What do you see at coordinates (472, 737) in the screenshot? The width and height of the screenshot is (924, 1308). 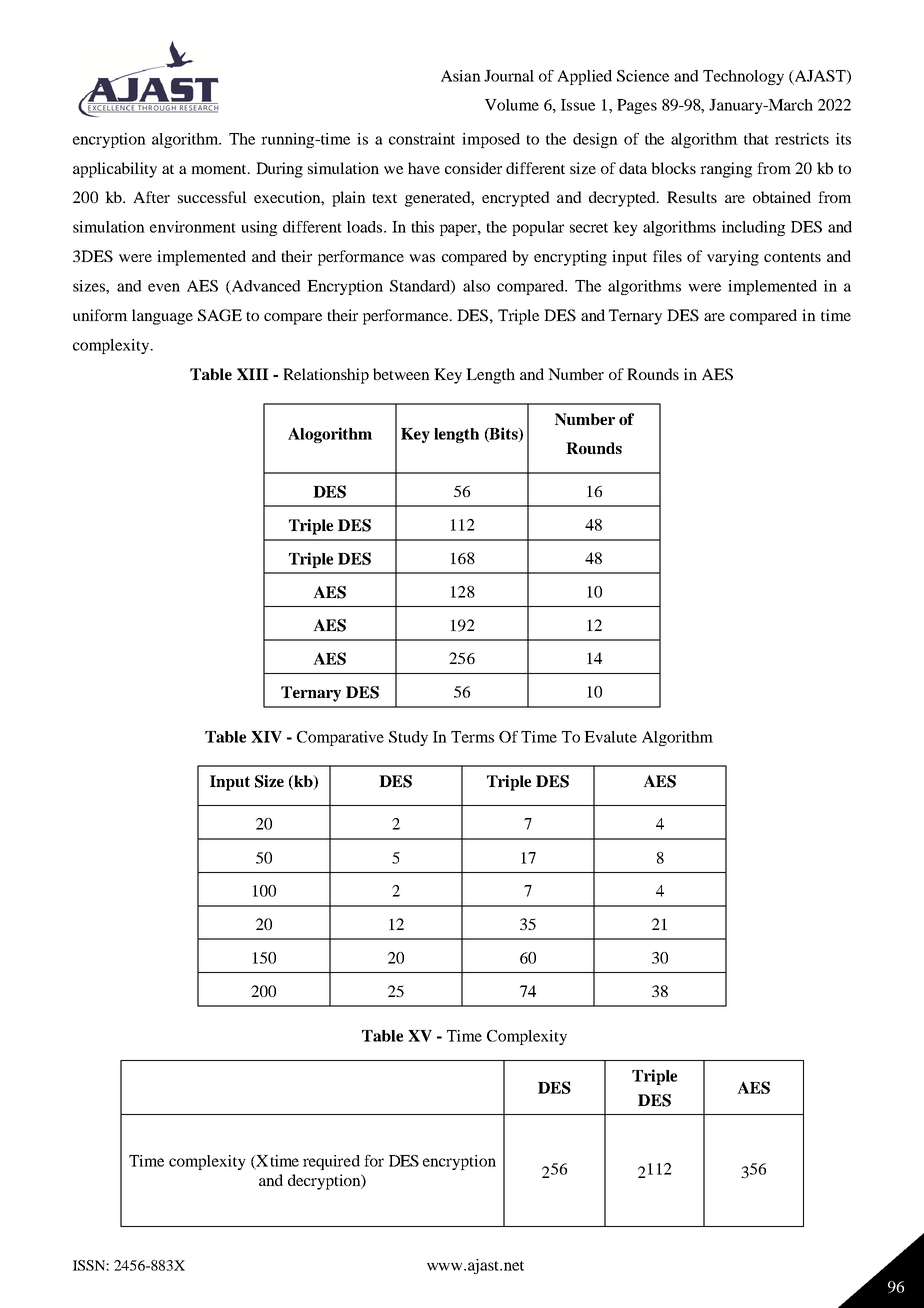 I see `Terms` at bounding box center [472, 737].
